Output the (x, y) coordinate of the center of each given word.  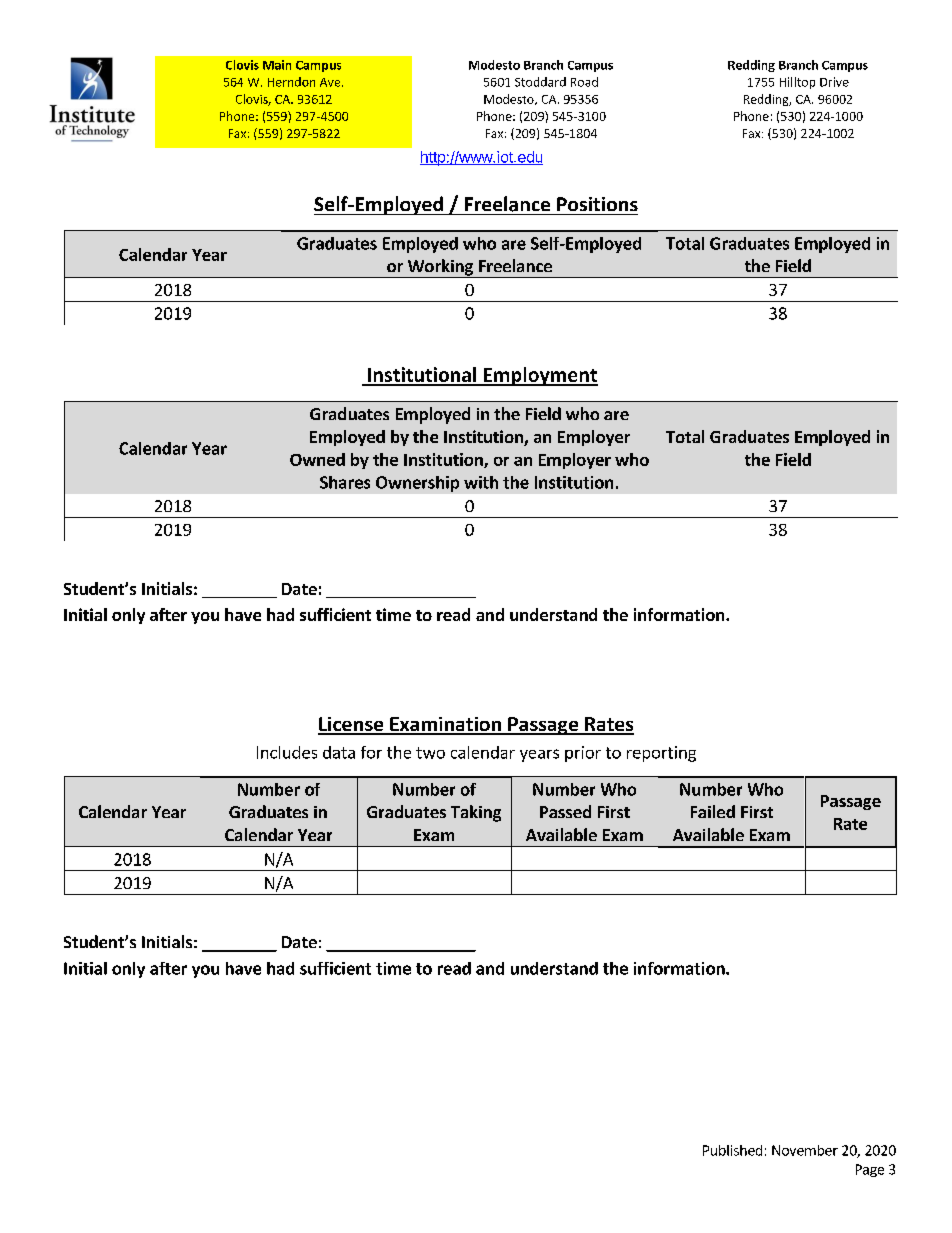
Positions (597, 204)
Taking (476, 813)
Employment (539, 376)
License (352, 725)
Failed (713, 811)
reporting (661, 754)
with (481, 482)
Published (732, 1150)
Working (440, 268)
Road (584, 82)
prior (583, 754)
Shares (345, 482)
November (805, 1150)
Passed (565, 811)
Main (277, 65)
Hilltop (797, 83)
